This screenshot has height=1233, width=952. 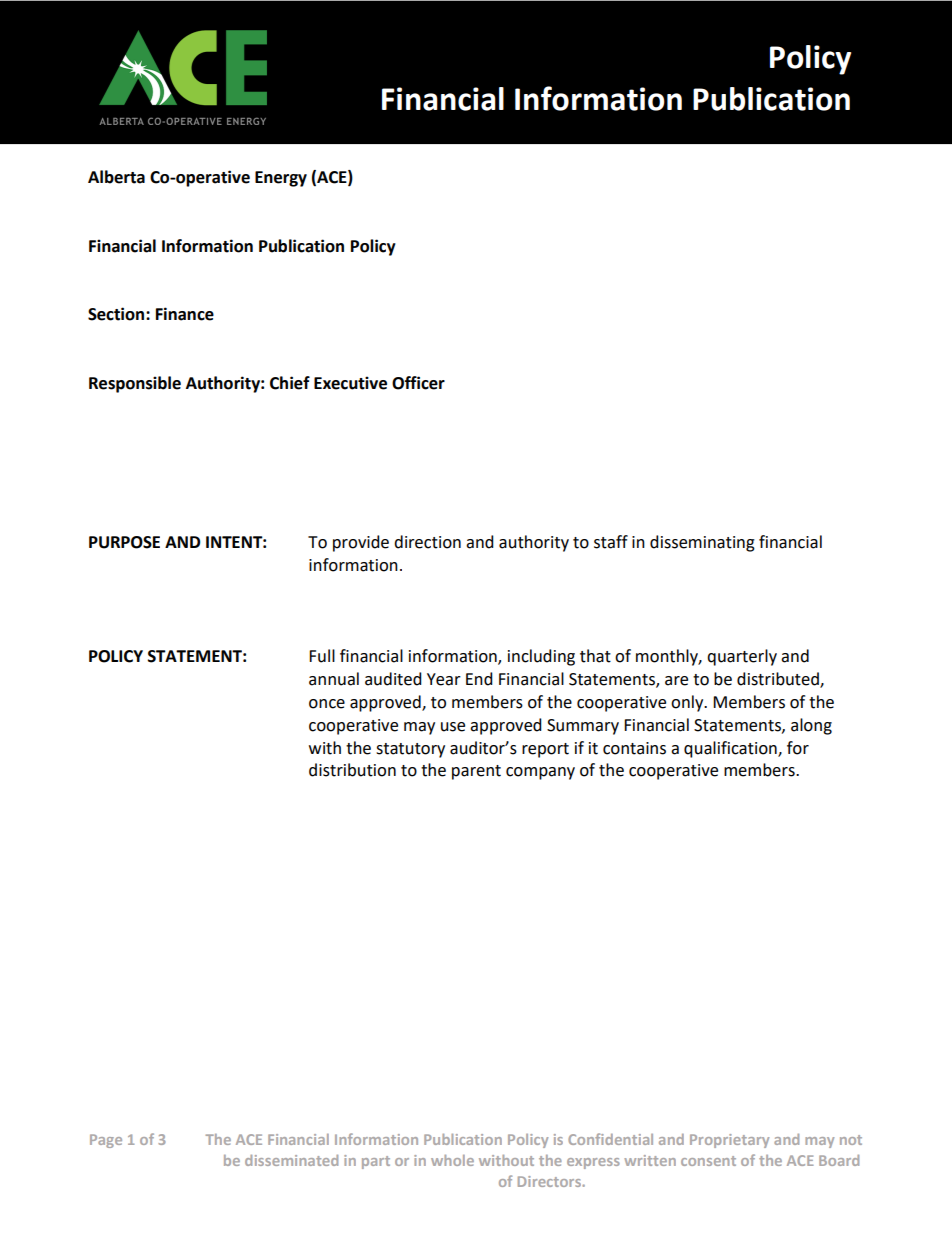 What do you see at coordinates (729, 1141) in the screenshot?
I see `Proprietary` at bounding box center [729, 1141].
